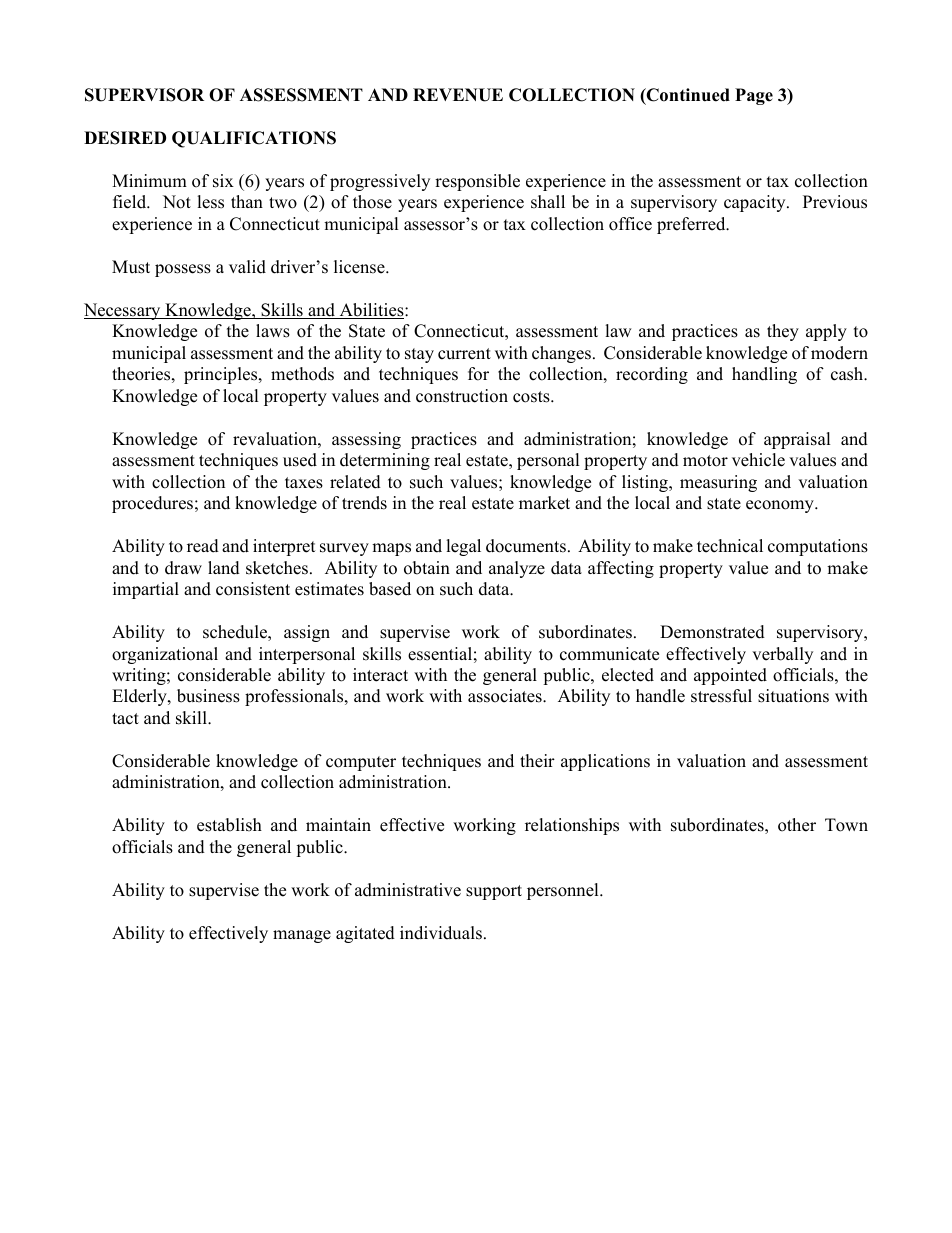  I want to click on verbally, so click(782, 655).
